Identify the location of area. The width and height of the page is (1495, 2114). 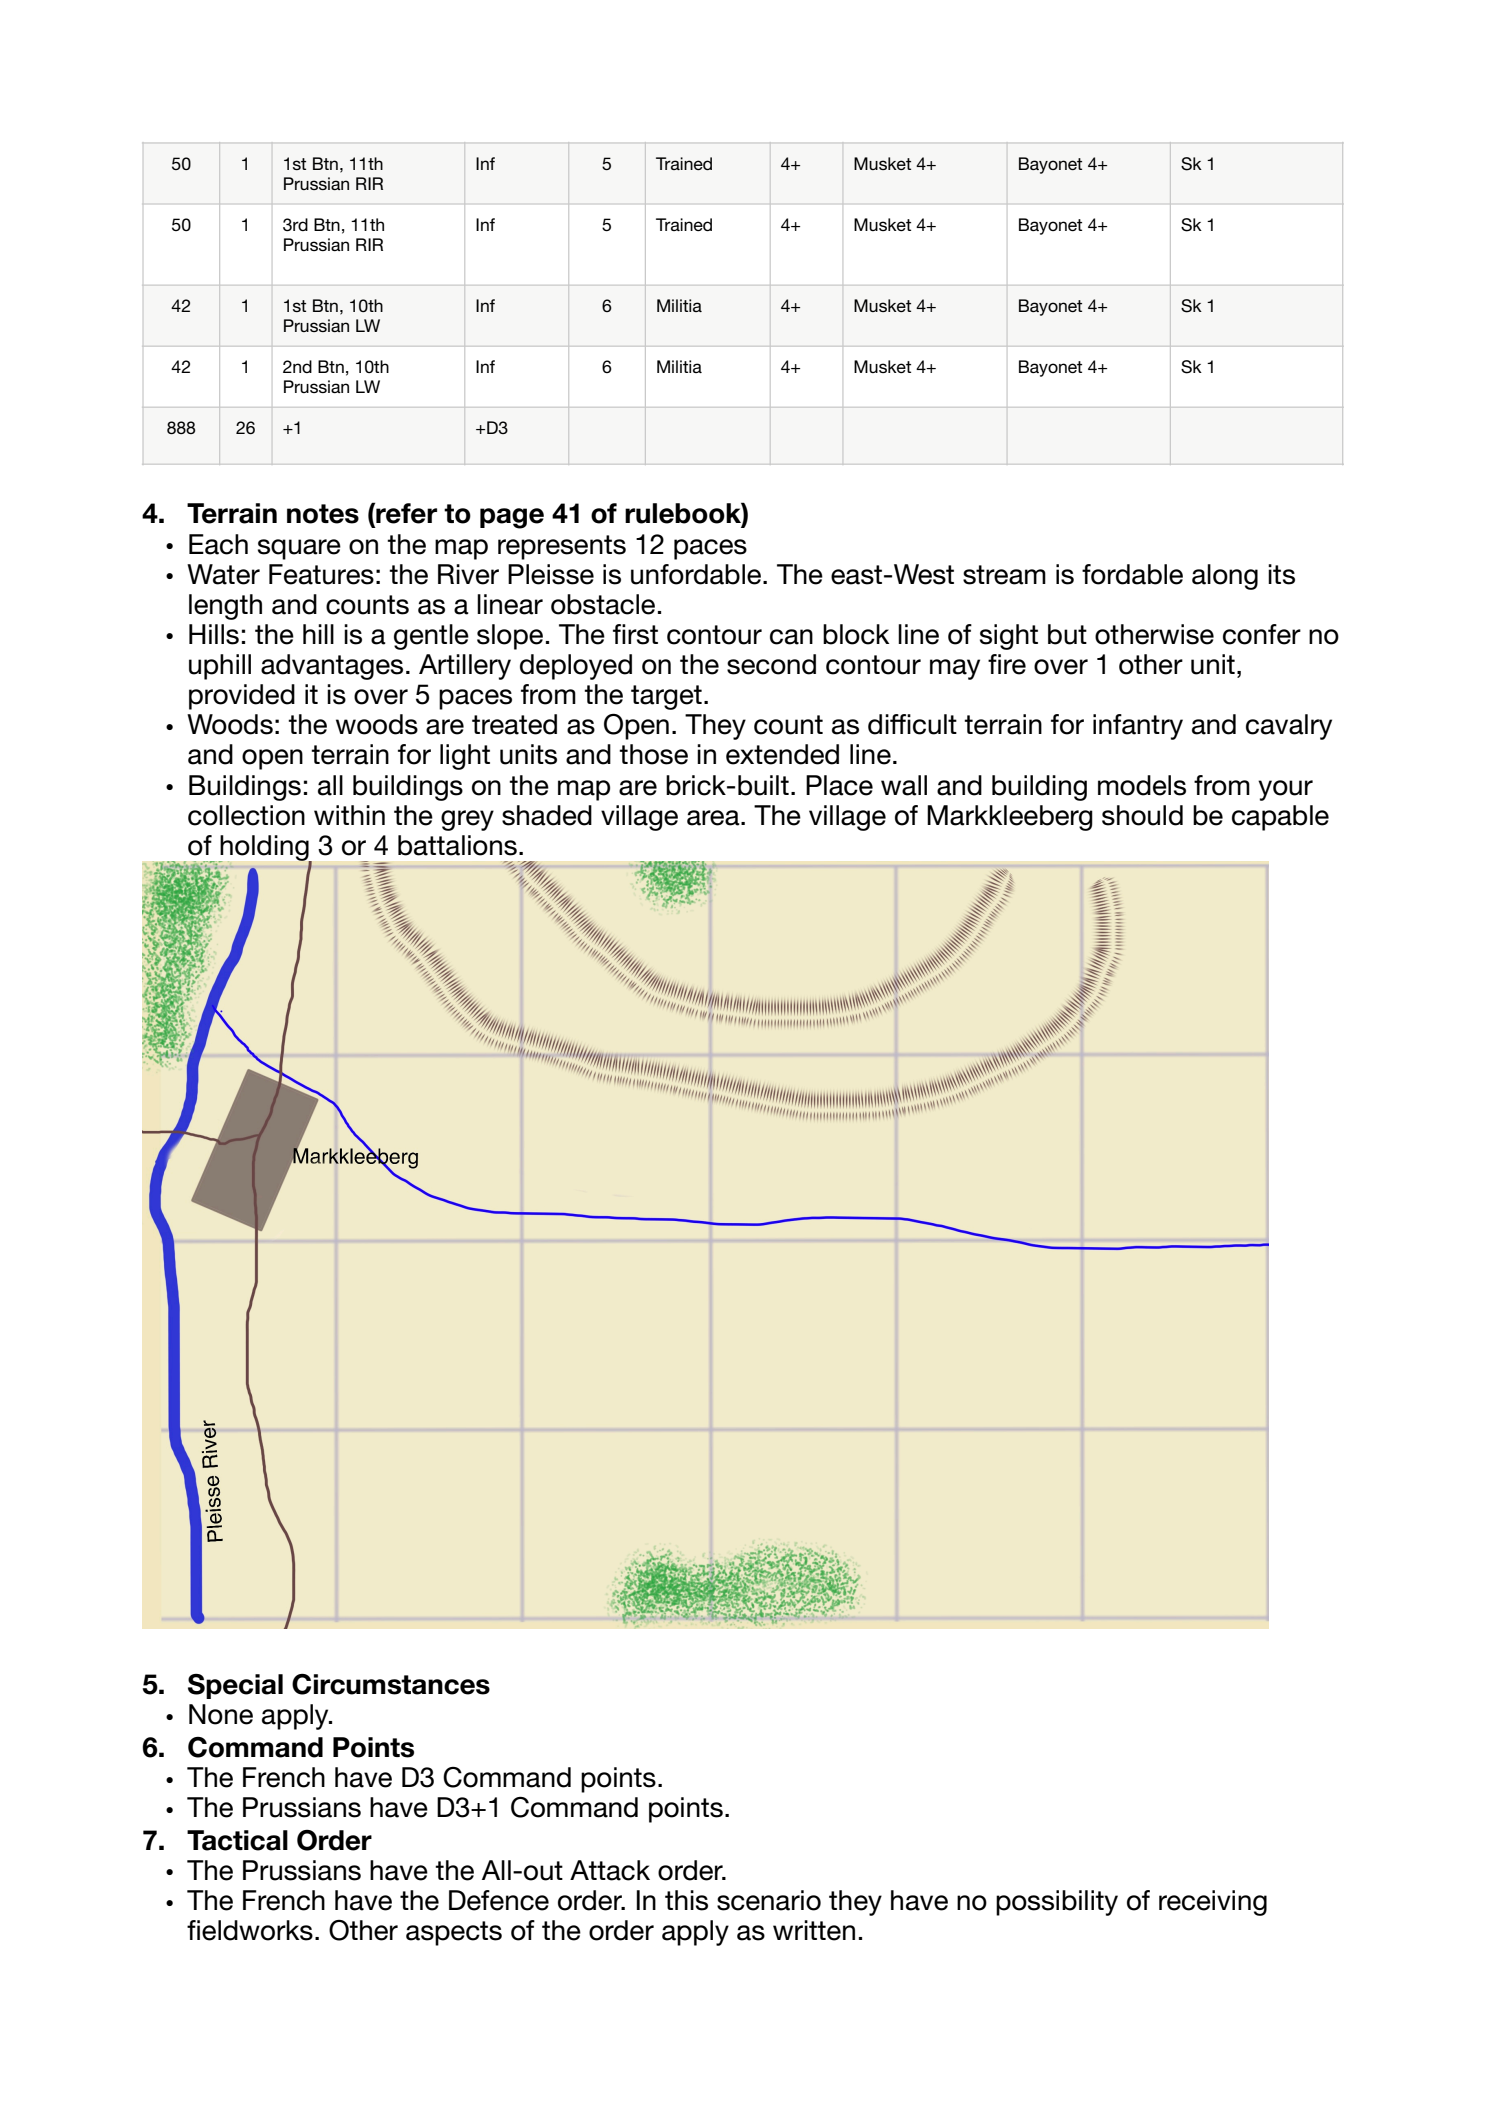
(714, 818).
